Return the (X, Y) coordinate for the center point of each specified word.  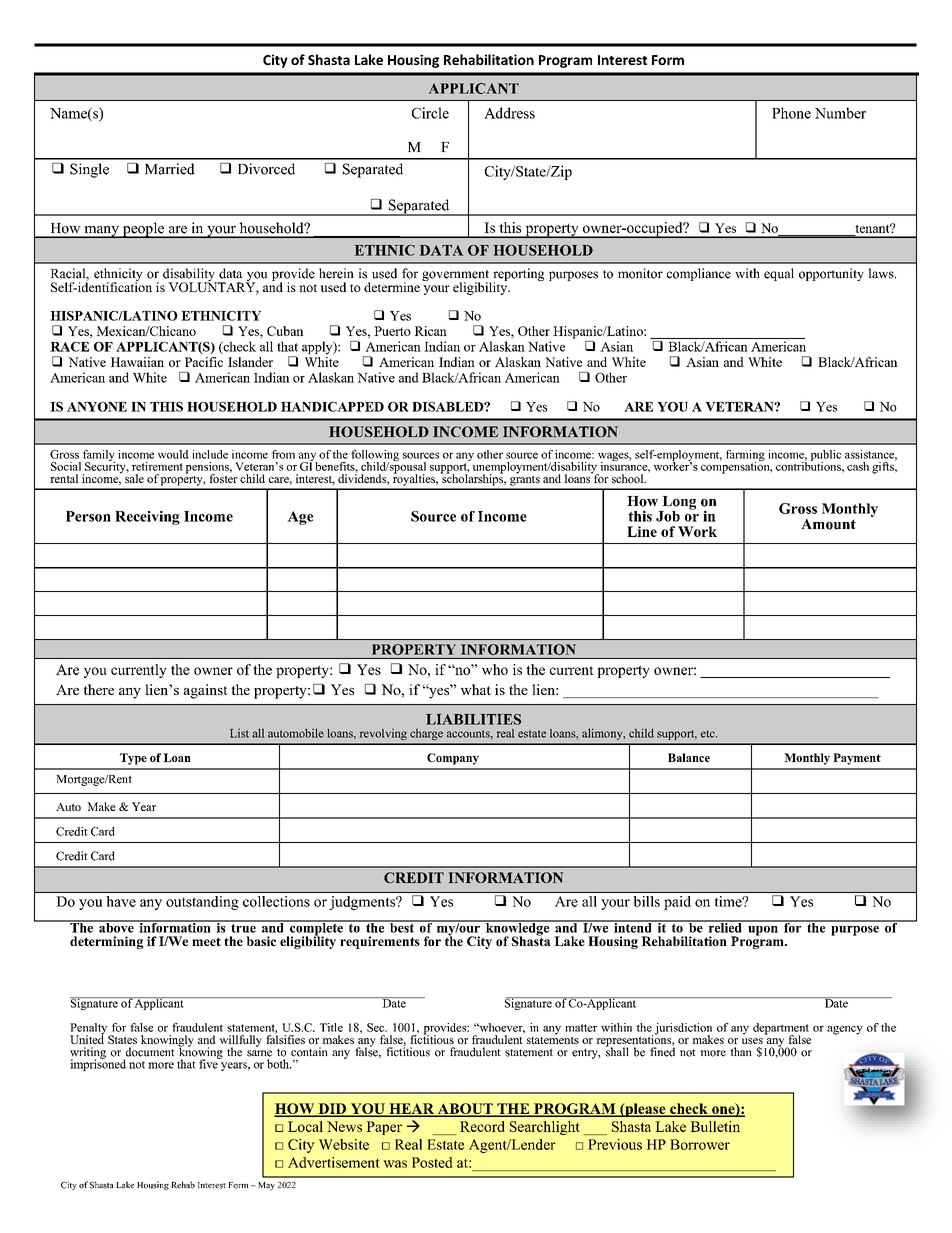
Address (509, 113)
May (266, 1186)
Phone (791, 113)
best (402, 927)
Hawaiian (137, 362)
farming (745, 457)
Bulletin (715, 1126)
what (475, 689)
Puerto (392, 331)
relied (725, 926)
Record (482, 1126)
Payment (857, 759)
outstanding (202, 903)
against (206, 691)
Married (170, 169)
